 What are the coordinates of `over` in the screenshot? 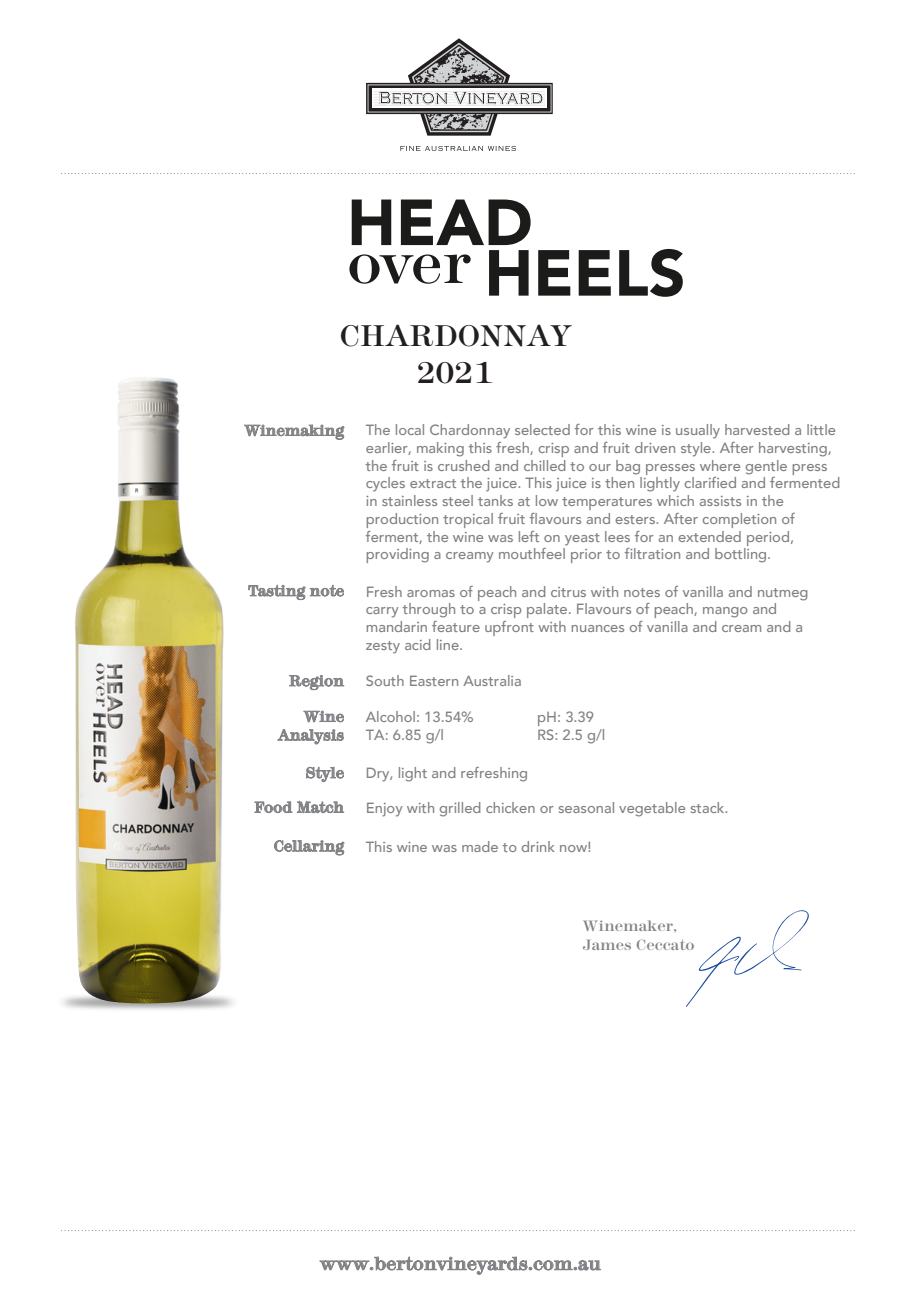 It's located at (410, 269).
